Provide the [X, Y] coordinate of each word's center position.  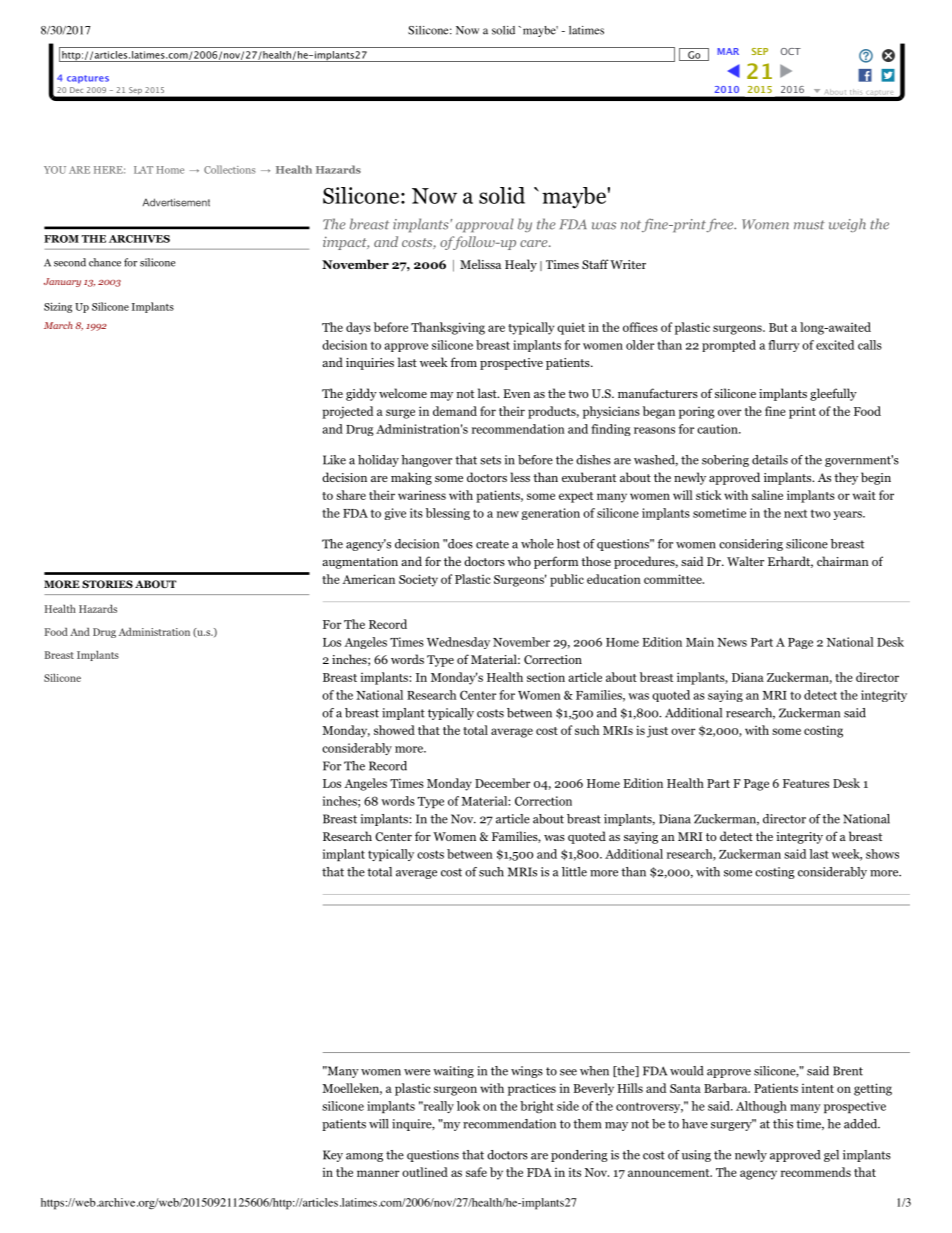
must [809, 225]
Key [333, 1156]
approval [485, 225]
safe [476, 1172]
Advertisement [176, 202]
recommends [816, 1172]
